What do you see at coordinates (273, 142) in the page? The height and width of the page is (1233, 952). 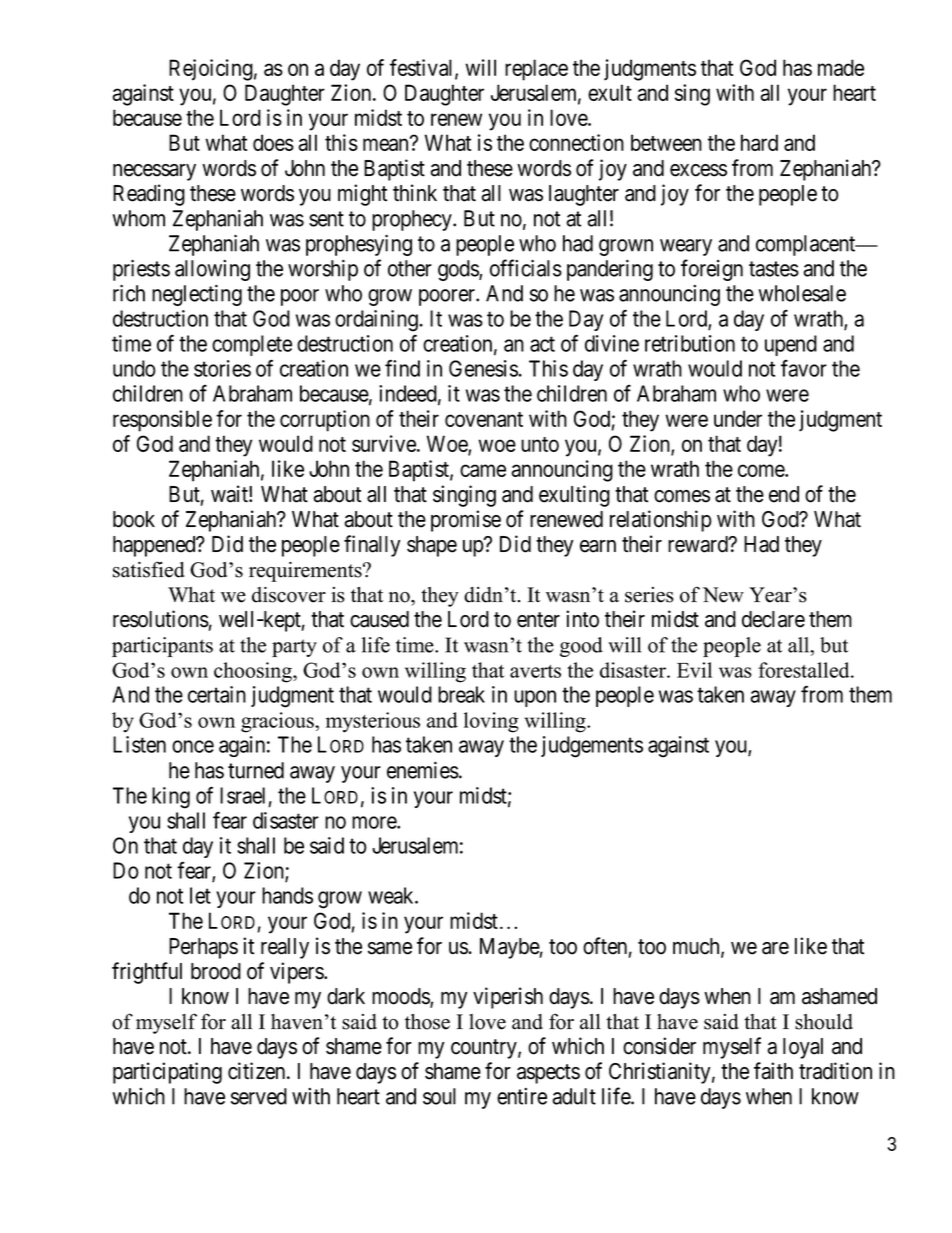 I see `does` at bounding box center [273, 142].
